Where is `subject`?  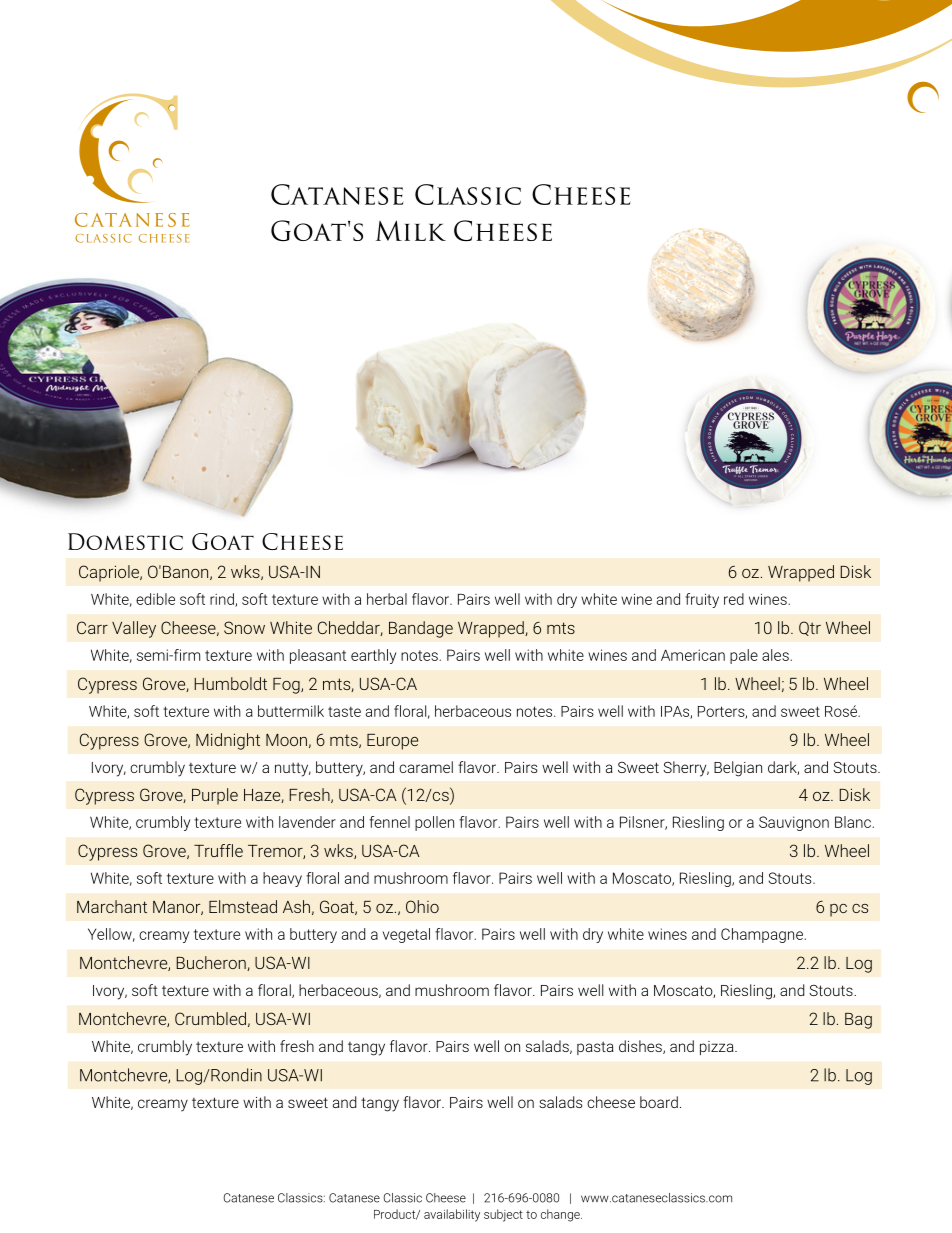
subject is located at coordinates (503, 1215).
